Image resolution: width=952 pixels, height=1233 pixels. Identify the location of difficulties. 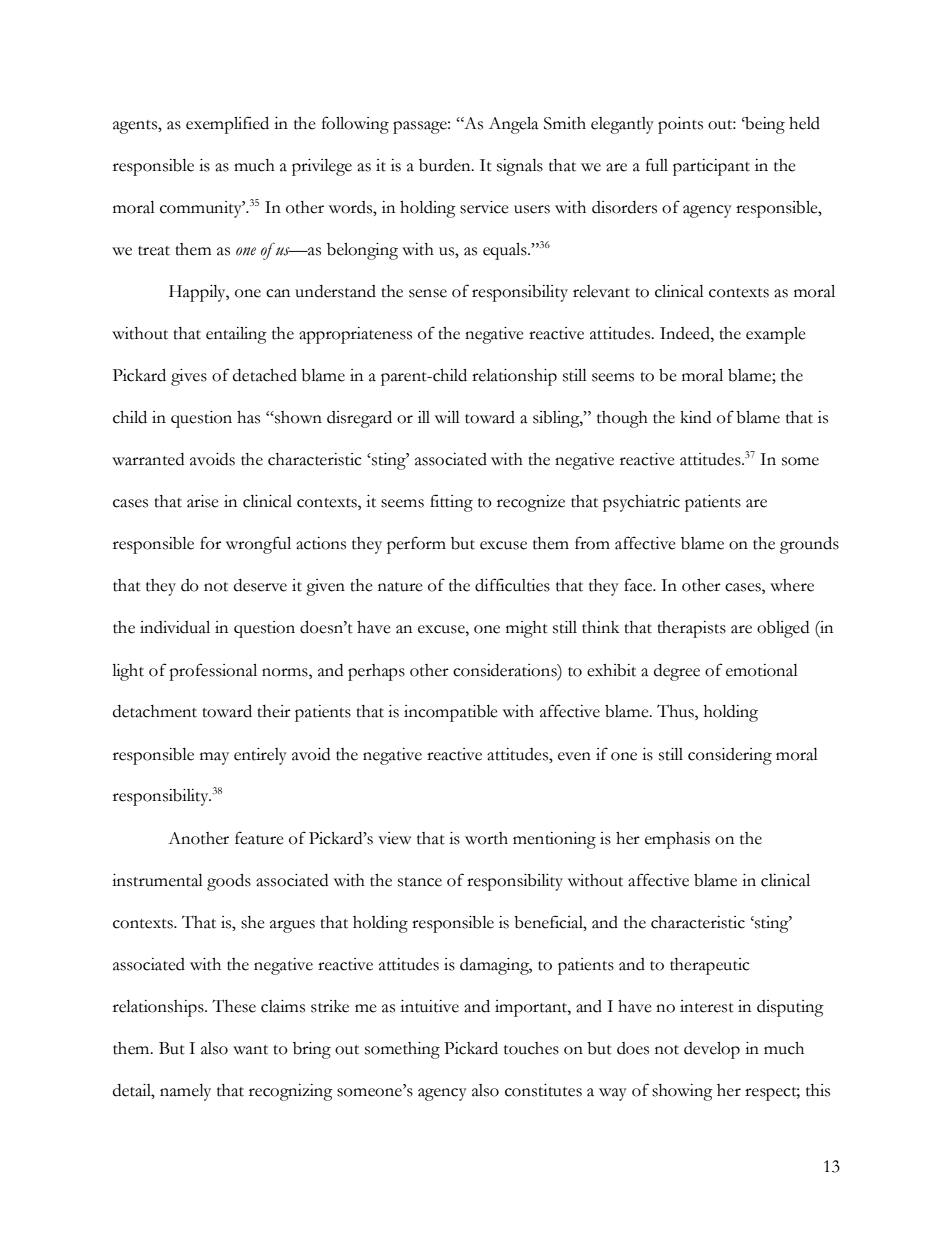
(512, 585).
